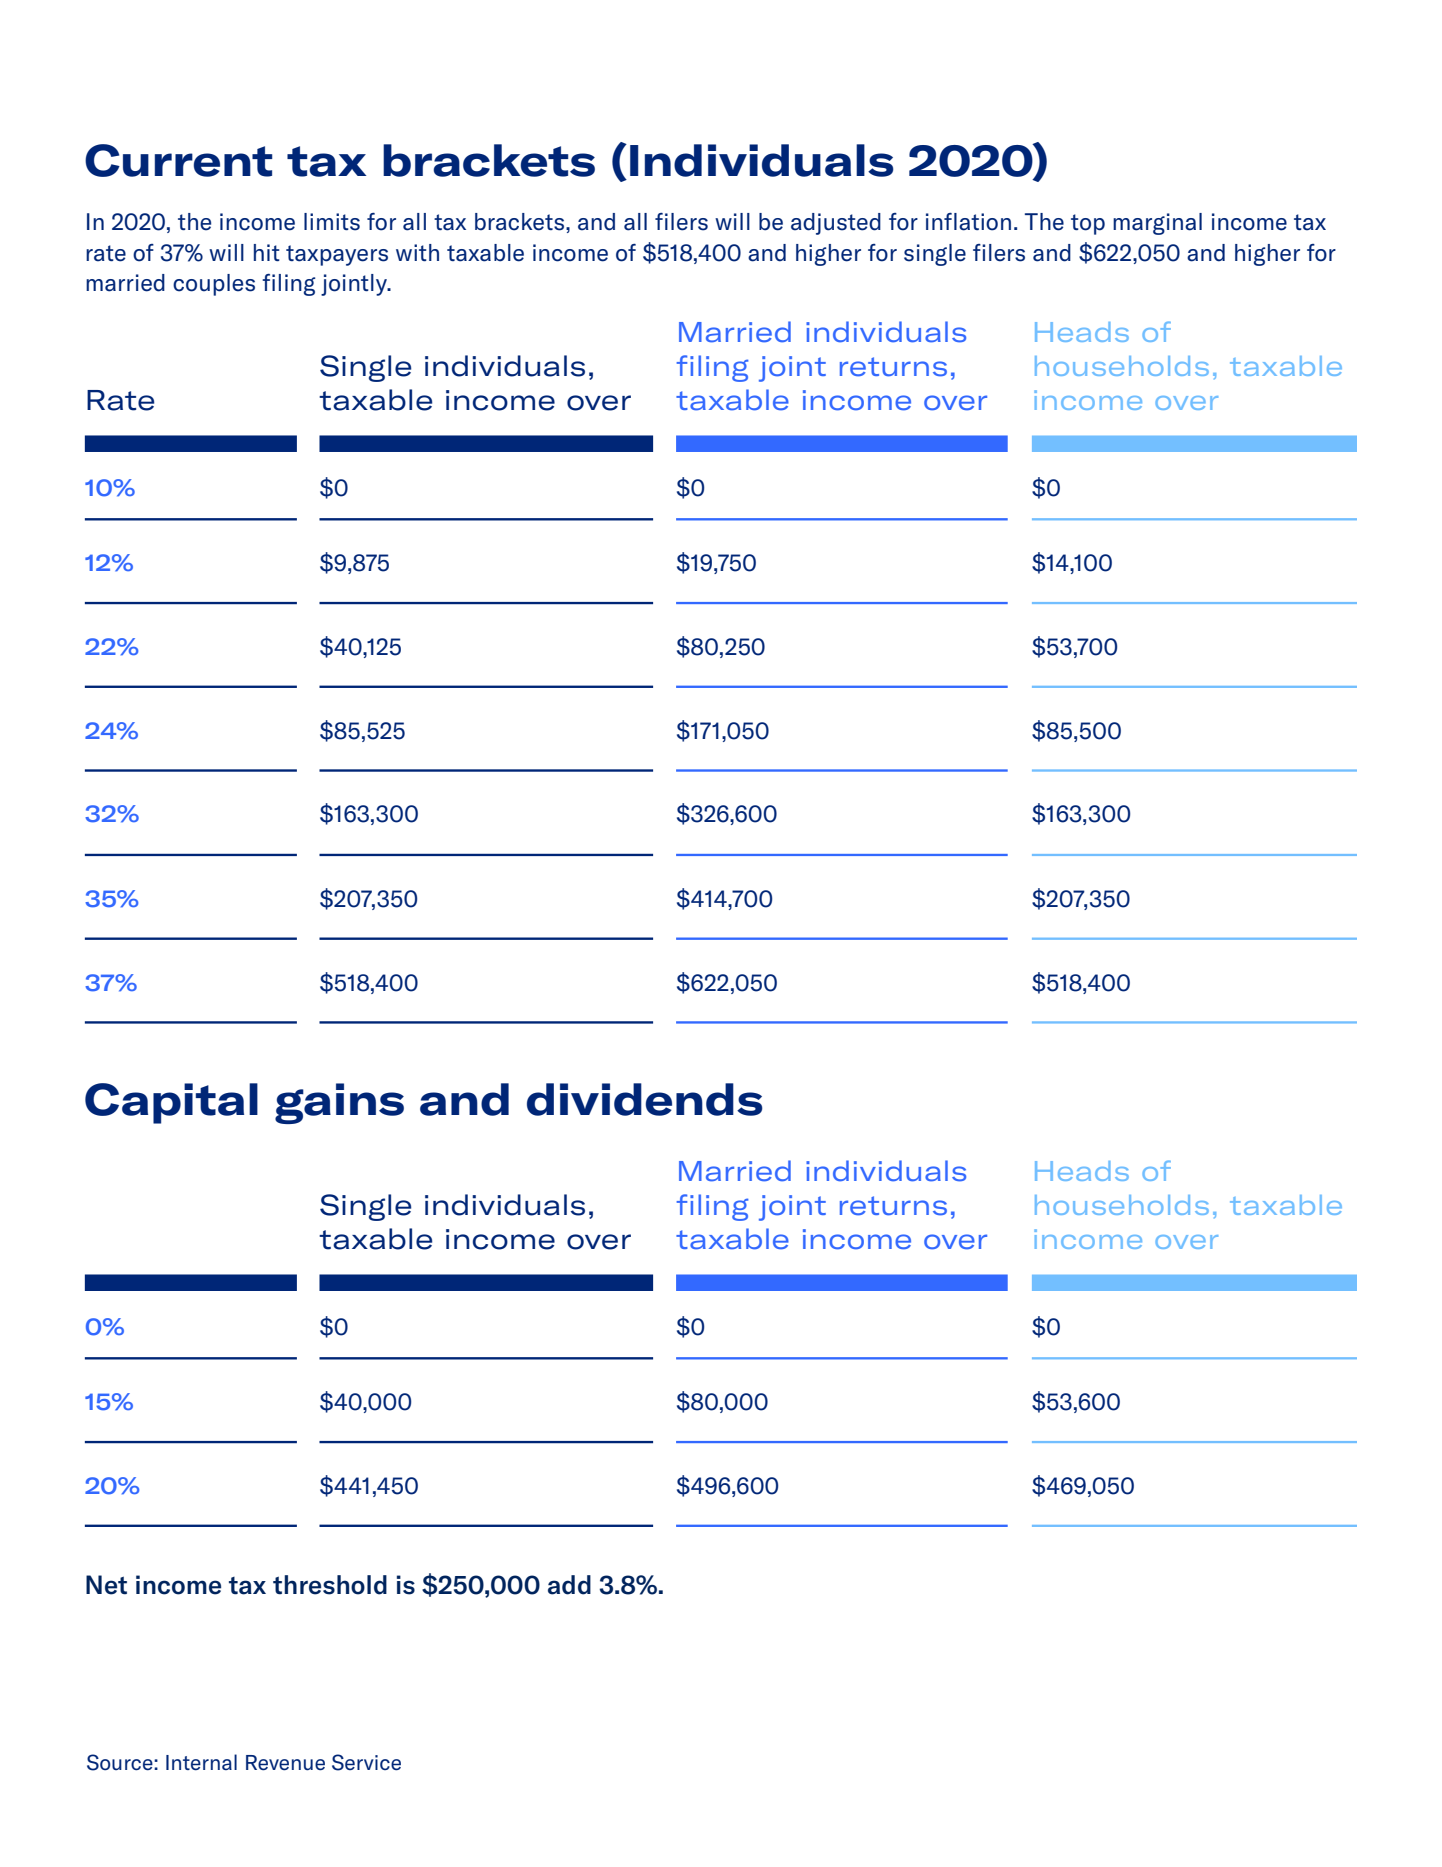 This screenshot has width=1442, height=1867. I want to click on gains, so click(339, 1103).
